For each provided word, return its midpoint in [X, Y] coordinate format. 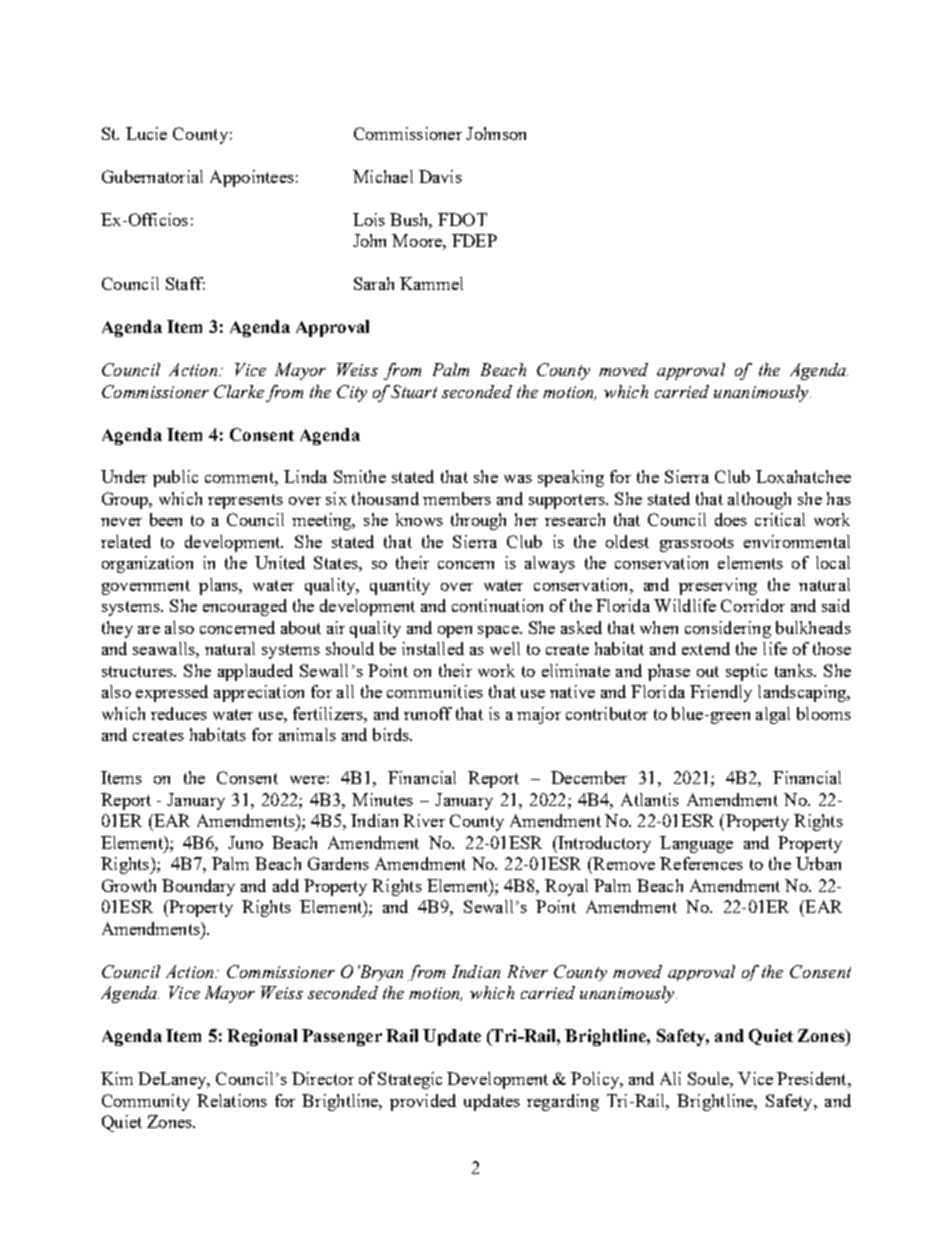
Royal [566, 887]
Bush [411, 220]
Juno [245, 842]
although [759, 500]
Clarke [239, 391]
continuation [497, 605]
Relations [232, 1100]
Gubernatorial [152, 176]
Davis [440, 176]
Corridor [753, 605]
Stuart [414, 391]
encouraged [245, 607]
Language [696, 844]
